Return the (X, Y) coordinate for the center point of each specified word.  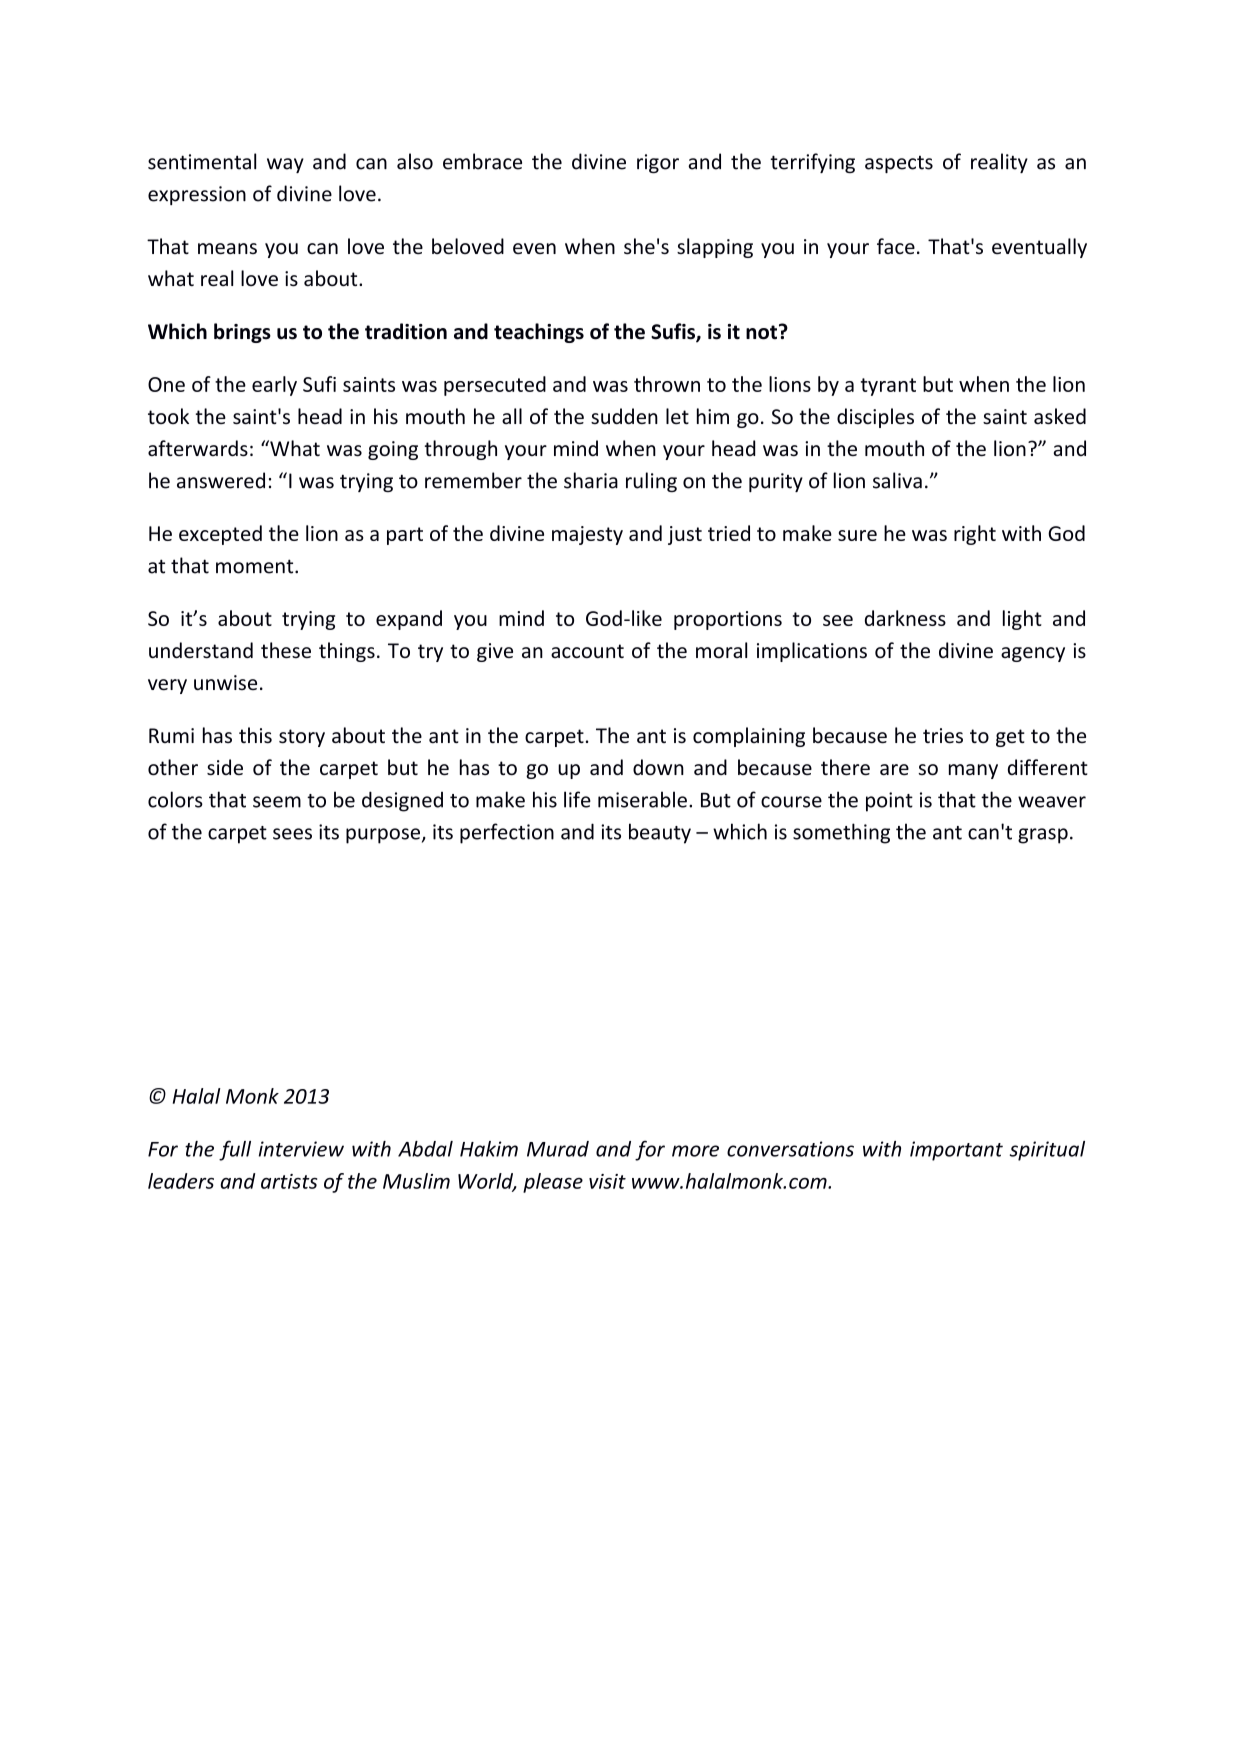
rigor (658, 163)
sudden (624, 416)
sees (292, 834)
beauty (660, 833)
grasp (1043, 836)
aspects (899, 164)
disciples (875, 418)
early (274, 386)
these (286, 650)
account (587, 651)
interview (301, 1149)
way (285, 165)
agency (1033, 654)
